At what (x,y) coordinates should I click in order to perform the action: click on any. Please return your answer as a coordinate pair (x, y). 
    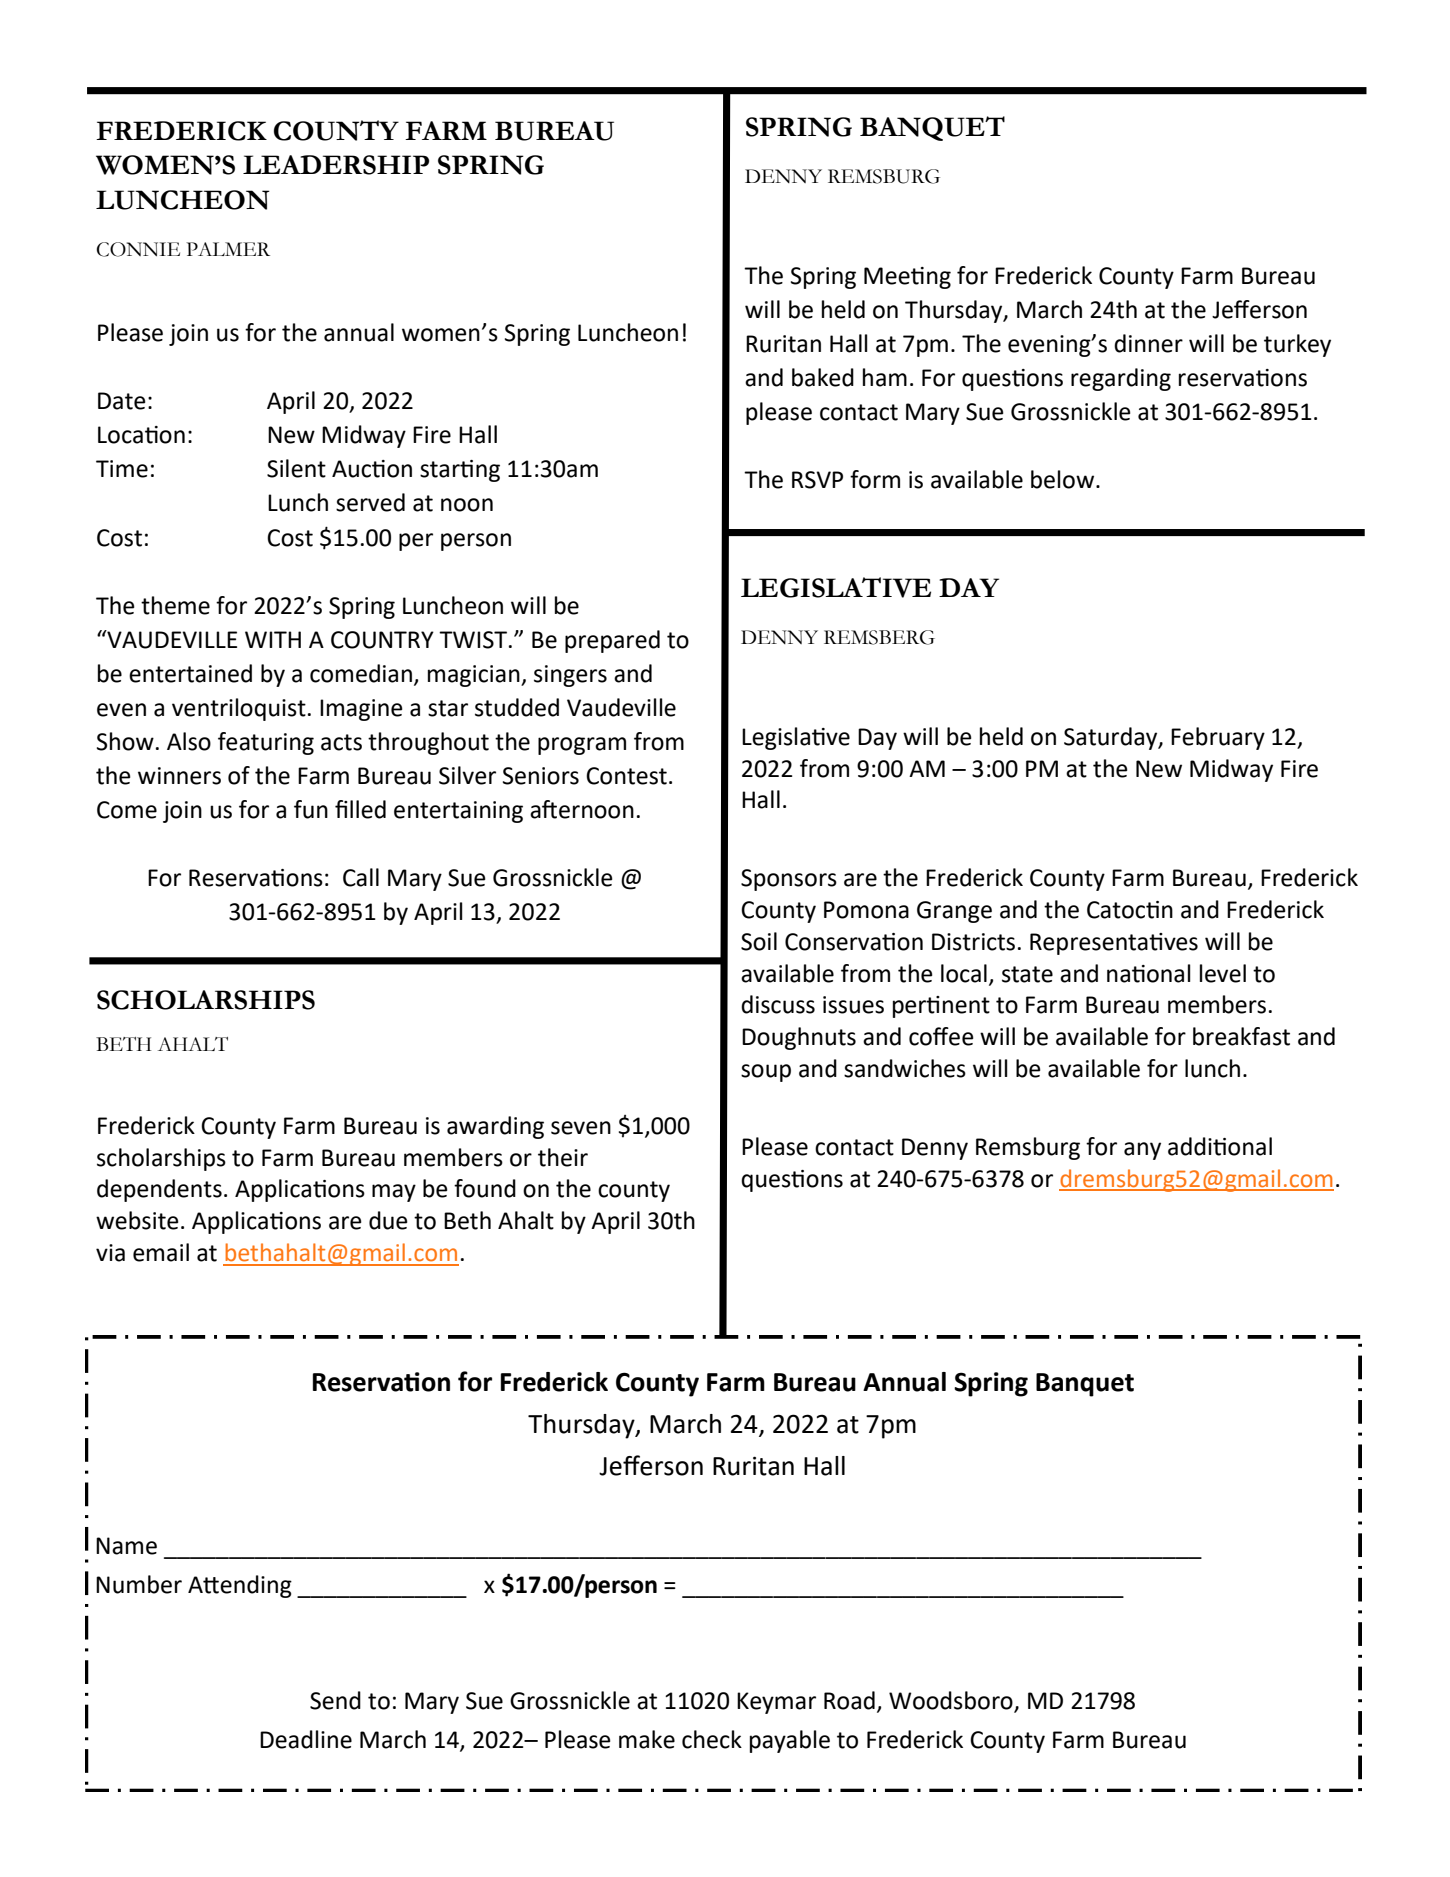
    Looking at the image, I should click on (1142, 1151).
